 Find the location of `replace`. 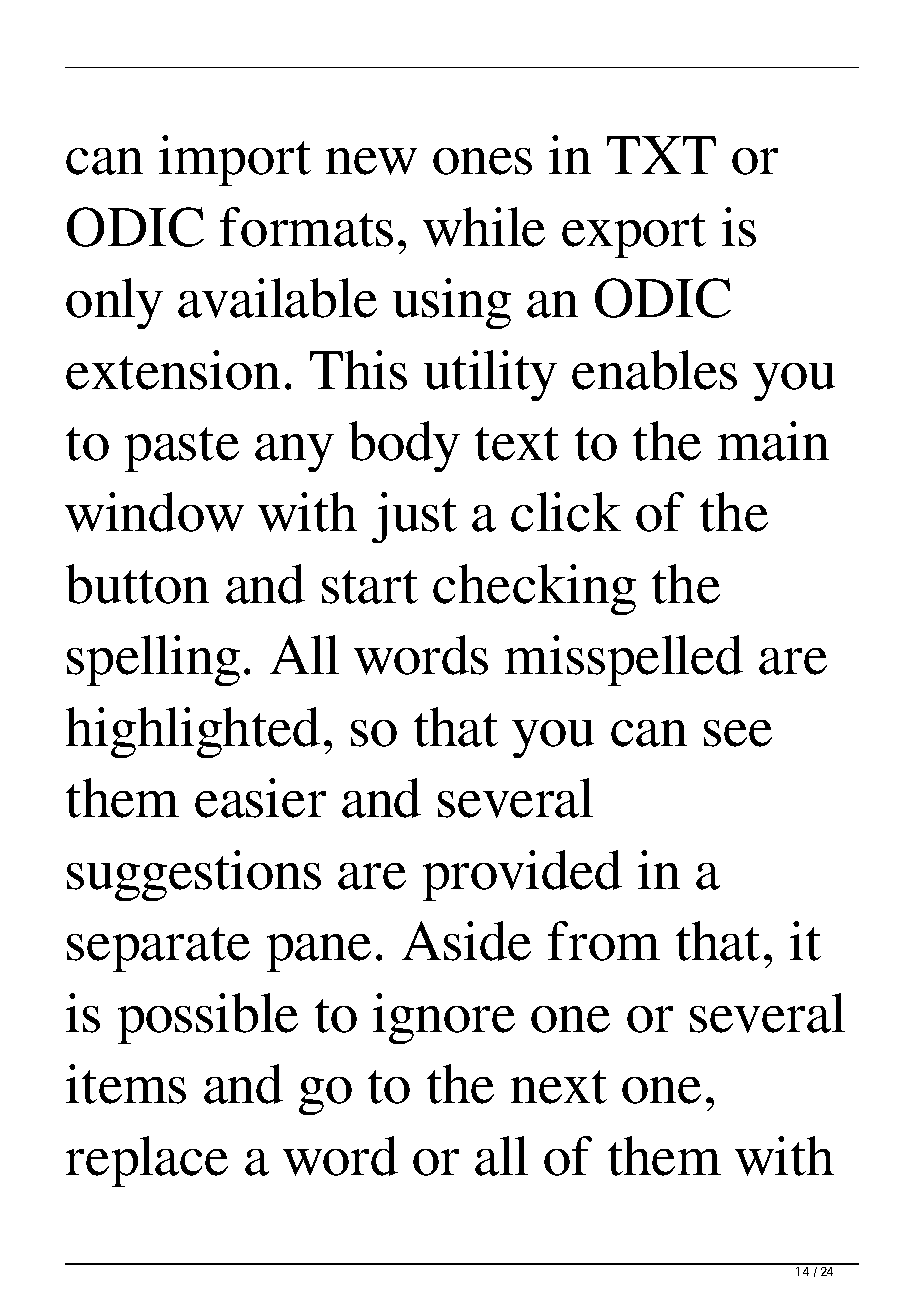

replace is located at coordinates (147, 1161).
